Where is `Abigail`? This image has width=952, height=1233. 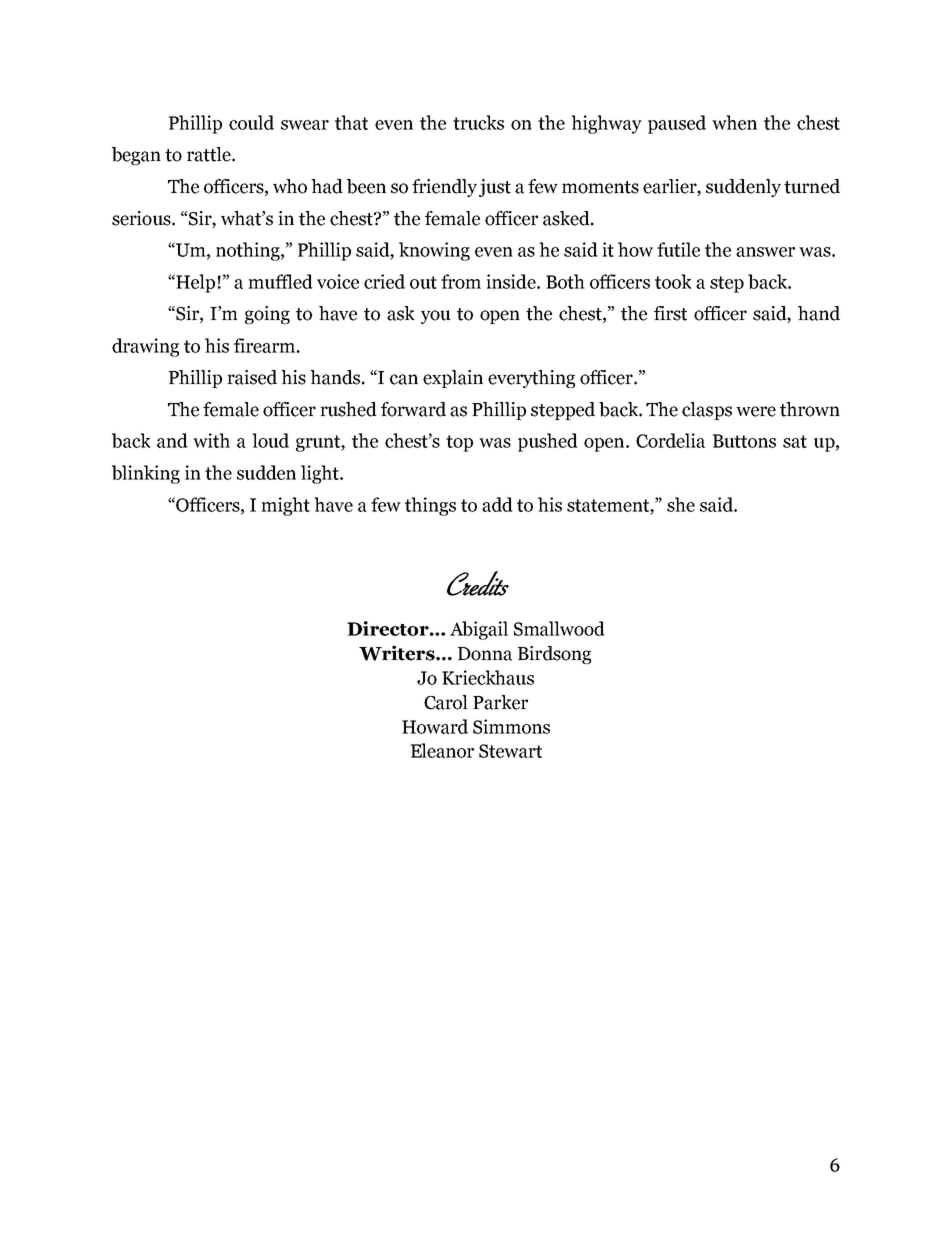 Abigail is located at coordinates (479, 630).
